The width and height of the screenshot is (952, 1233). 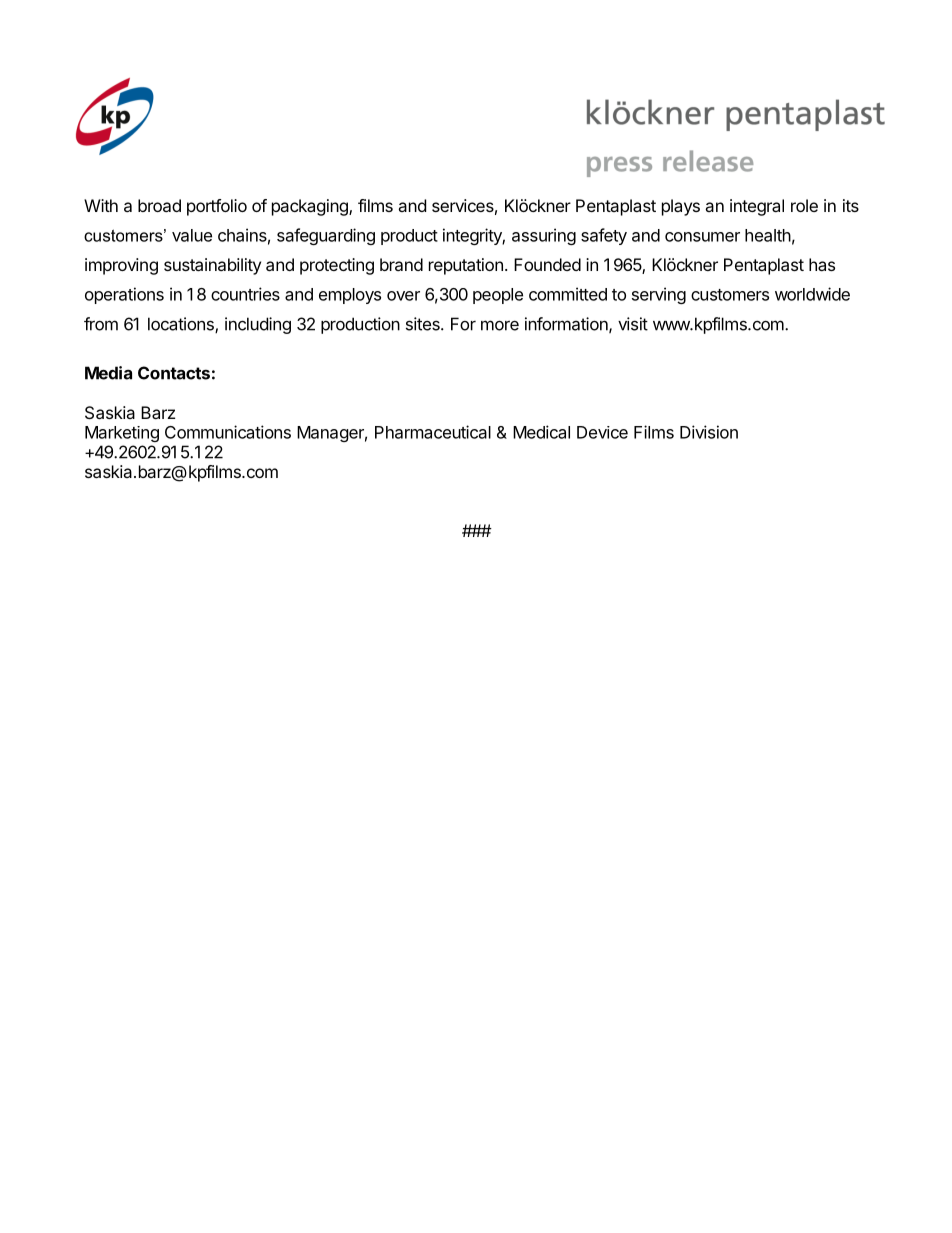 I want to click on Division, so click(x=709, y=432).
